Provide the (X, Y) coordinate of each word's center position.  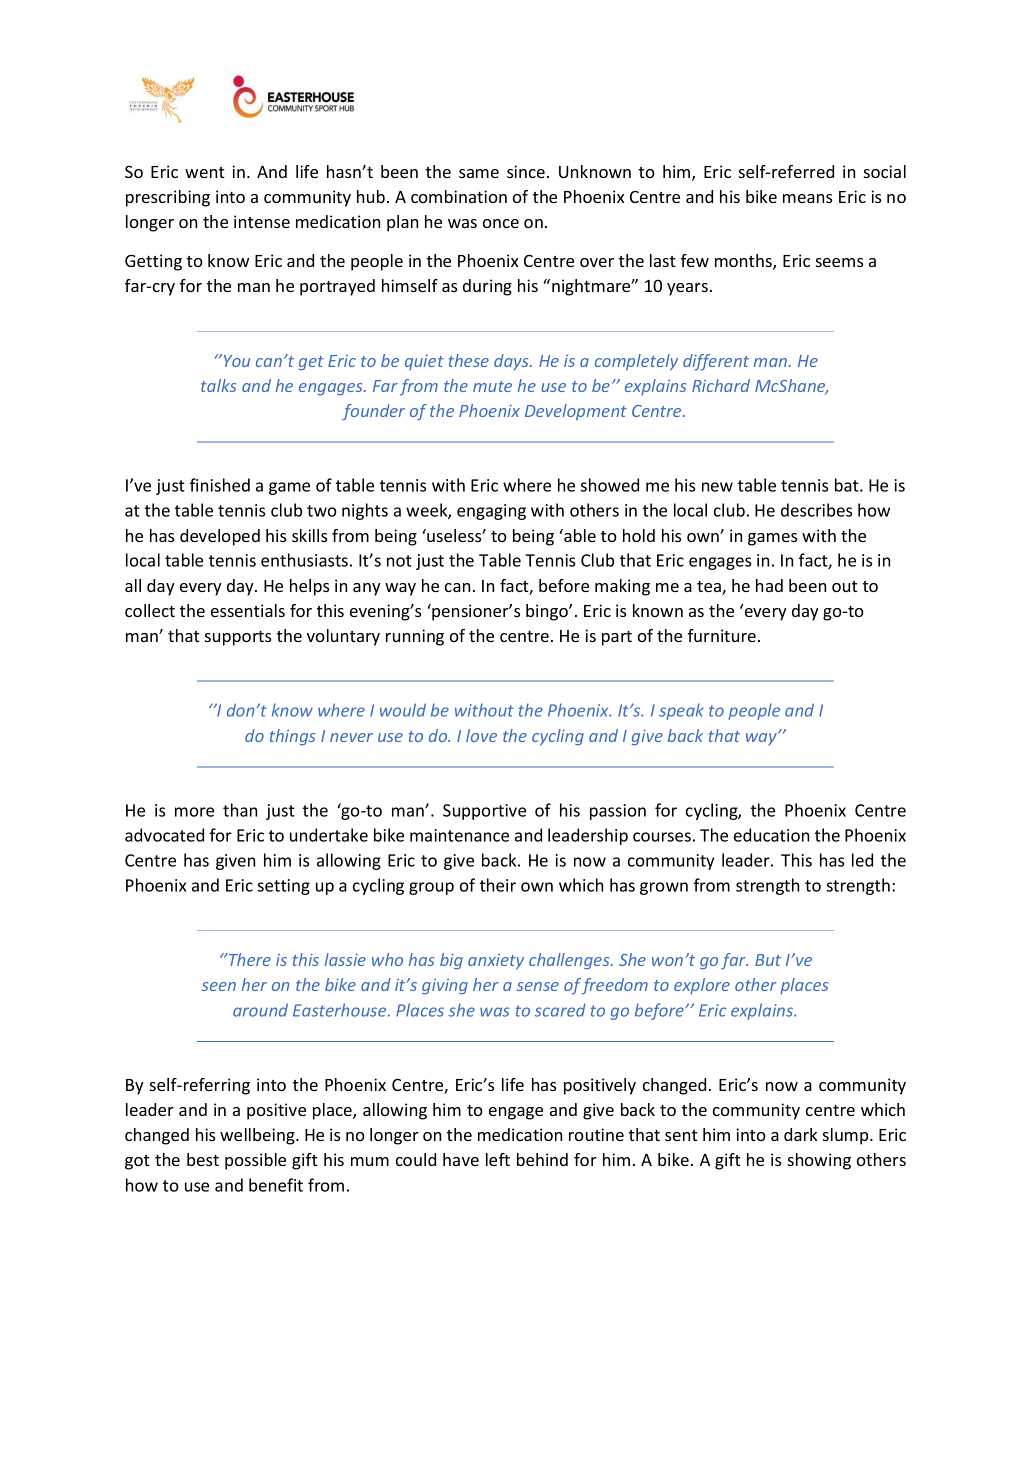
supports (238, 638)
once (501, 223)
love (481, 735)
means (807, 198)
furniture (722, 635)
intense (262, 221)
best (203, 1159)
